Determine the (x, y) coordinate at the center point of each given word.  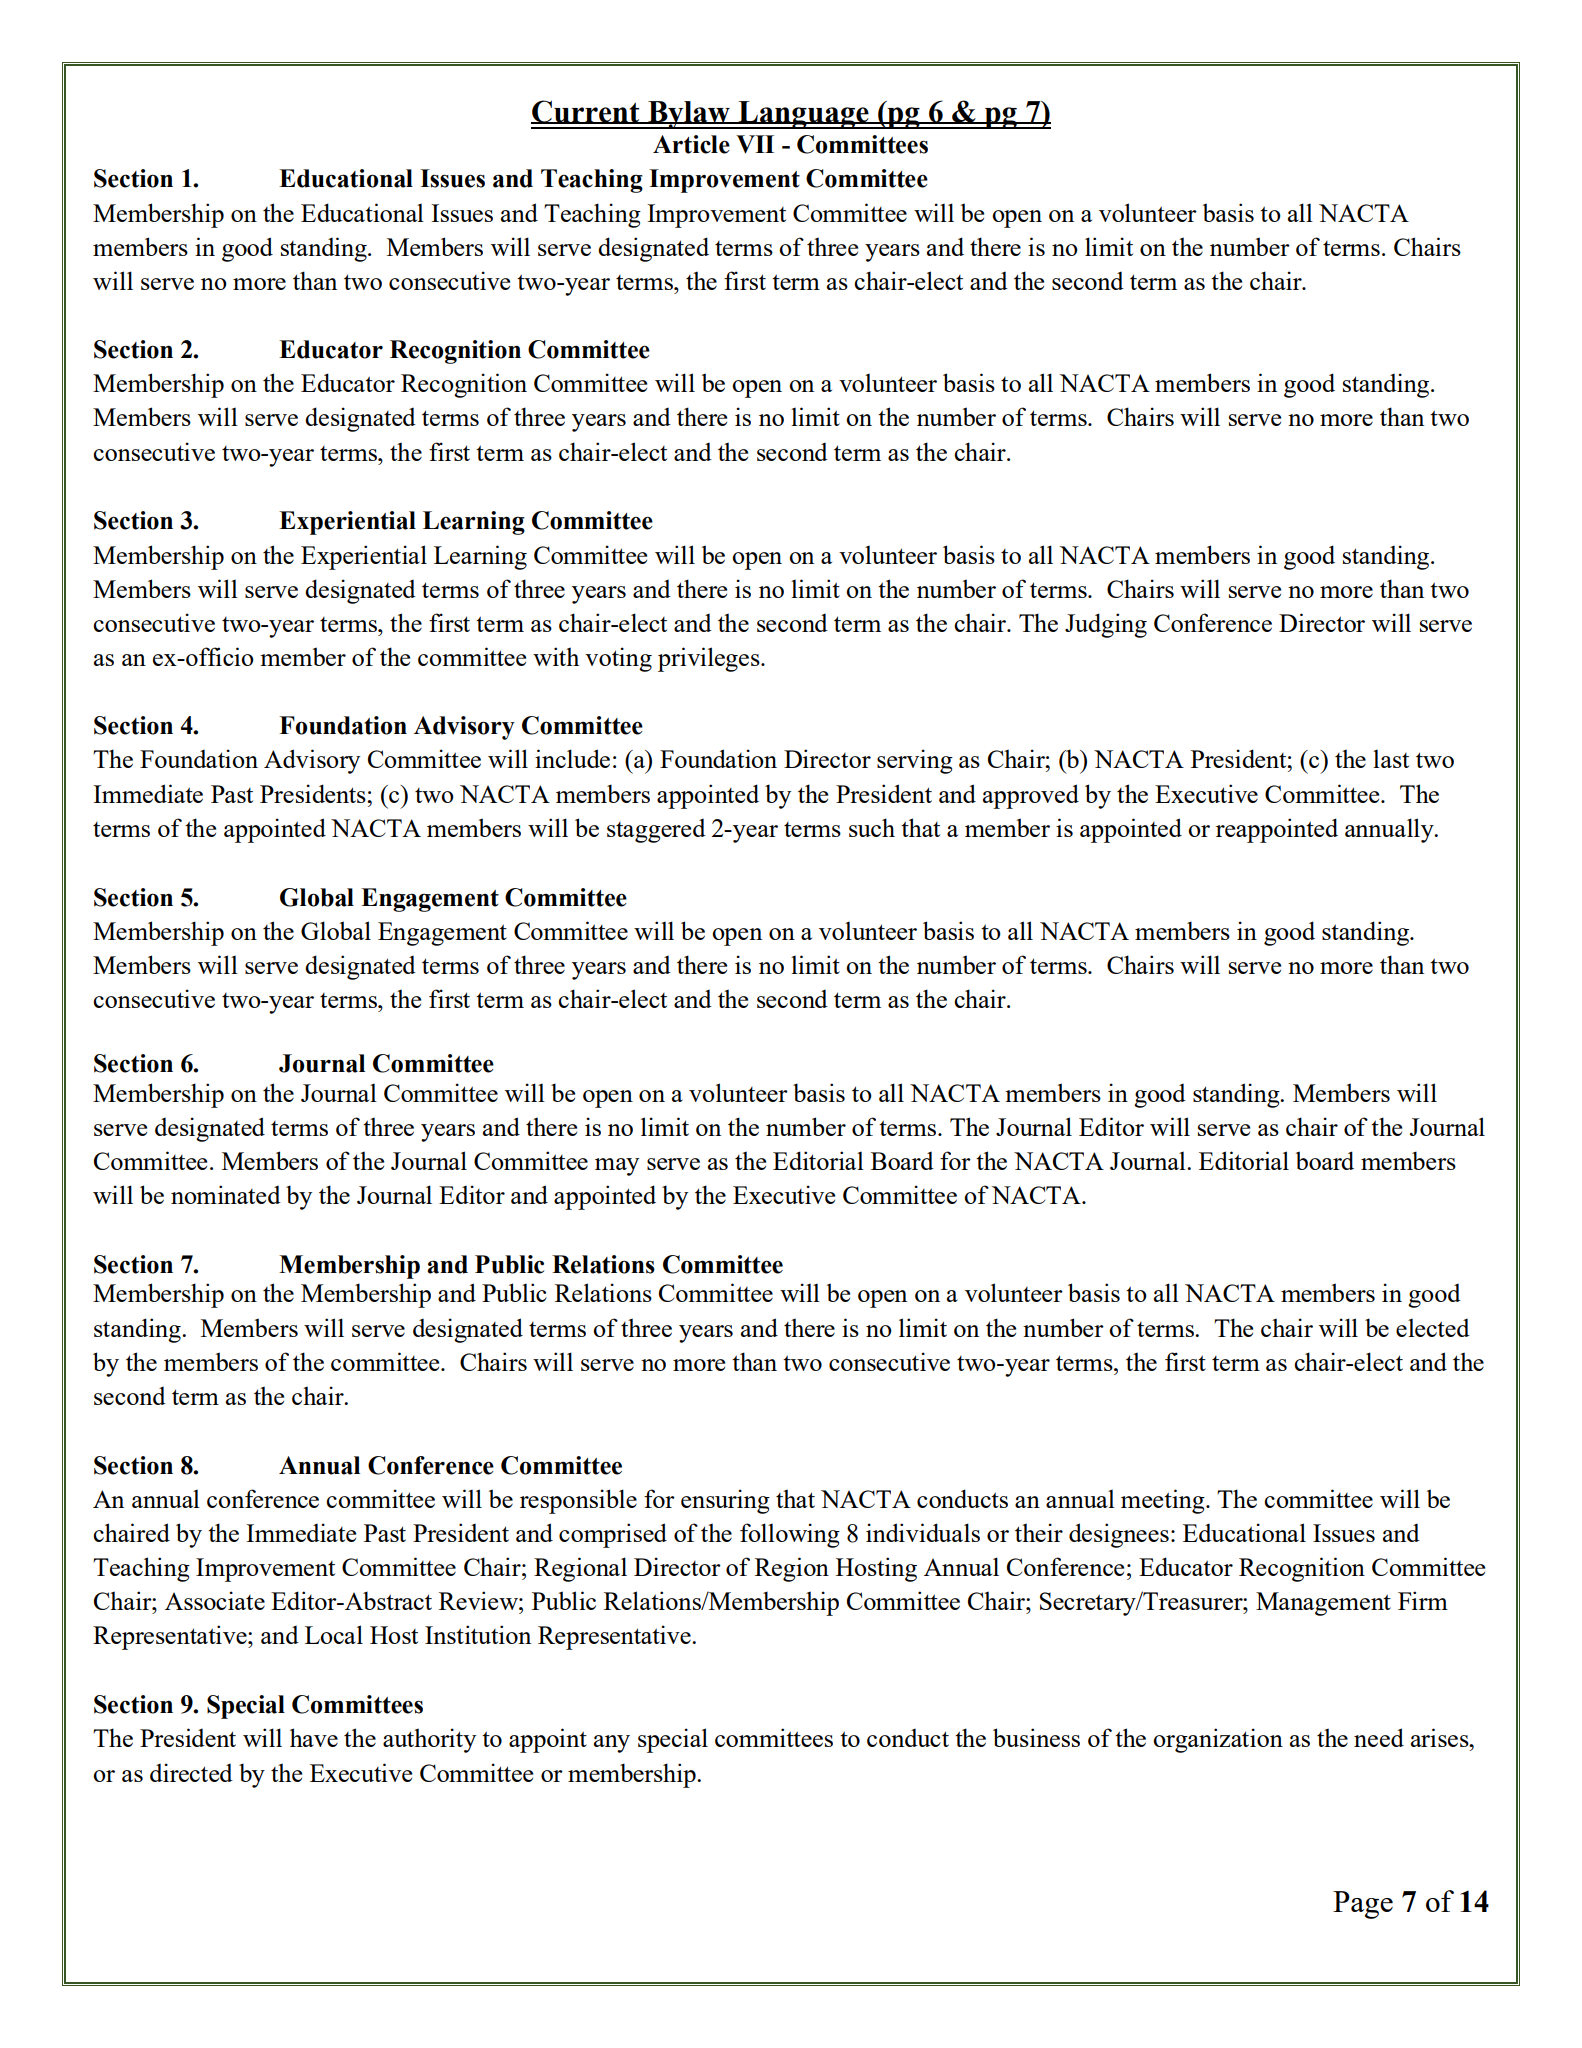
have (314, 1737)
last (1391, 759)
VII (755, 144)
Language (803, 115)
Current (586, 112)
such (872, 827)
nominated (226, 1194)
